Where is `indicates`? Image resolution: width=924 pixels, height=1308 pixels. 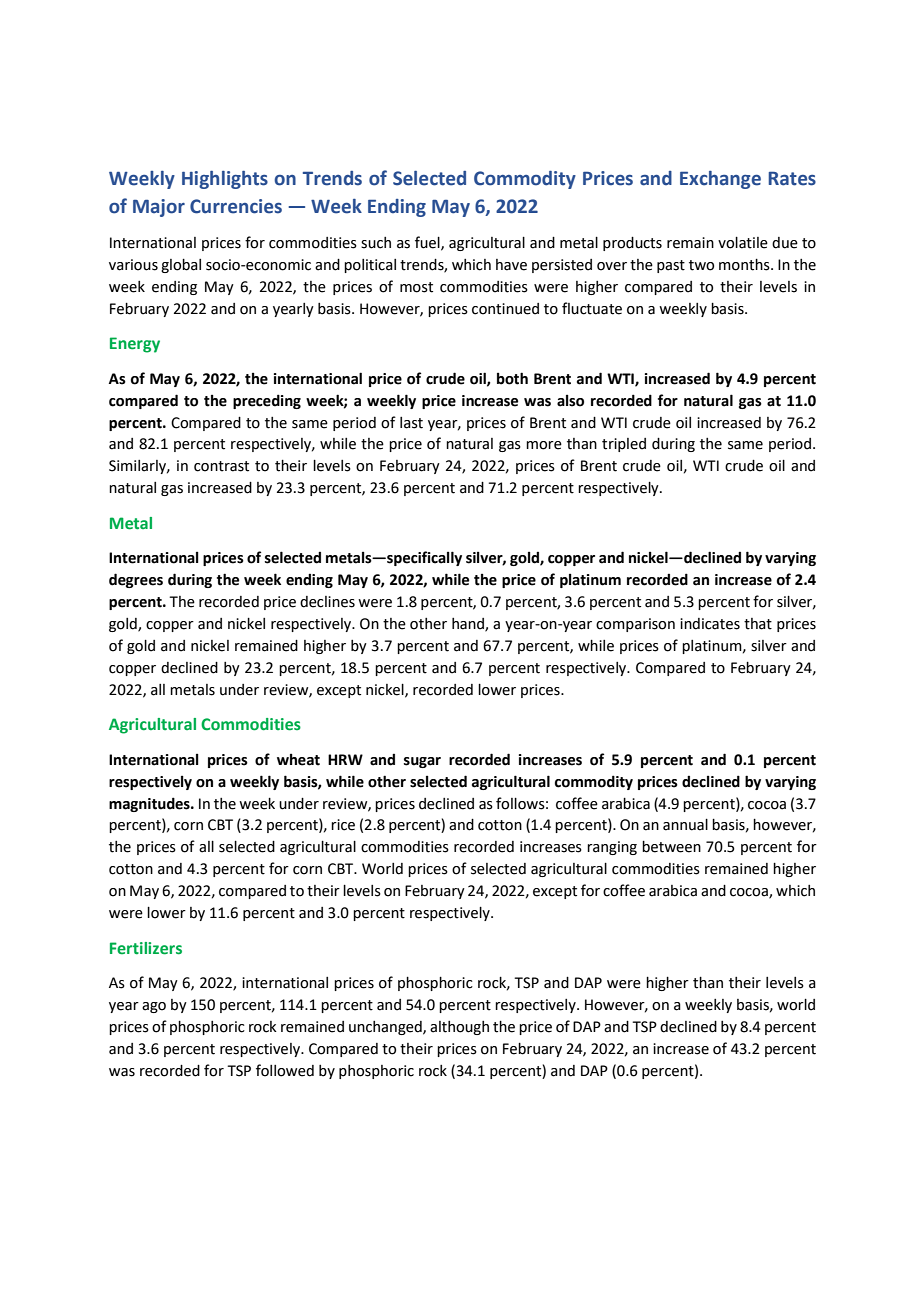
indicates is located at coordinates (710, 624).
